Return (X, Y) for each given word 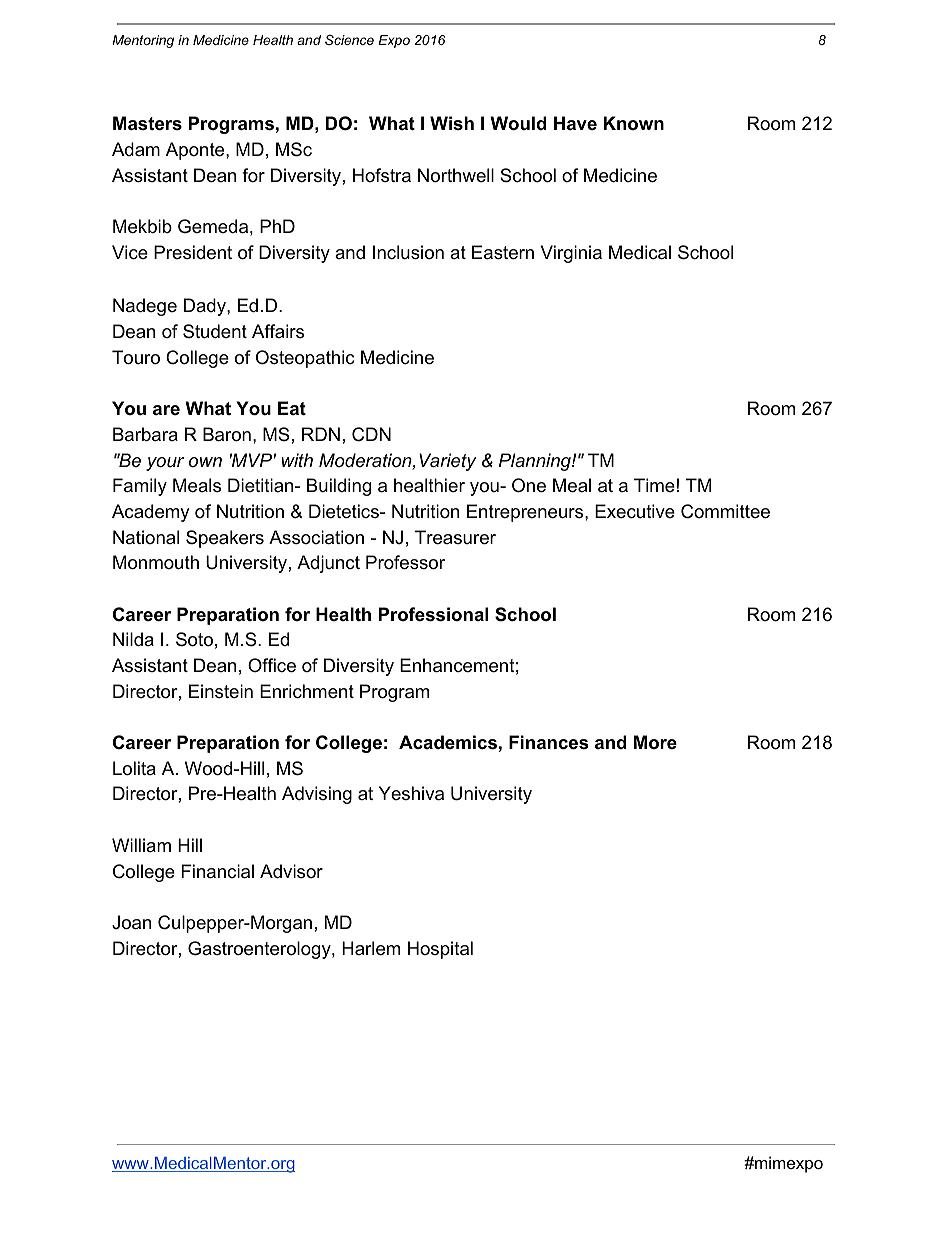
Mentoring (143, 41)
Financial (217, 871)
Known (634, 123)
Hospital (440, 950)
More (655, 742)
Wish (452, 123)
